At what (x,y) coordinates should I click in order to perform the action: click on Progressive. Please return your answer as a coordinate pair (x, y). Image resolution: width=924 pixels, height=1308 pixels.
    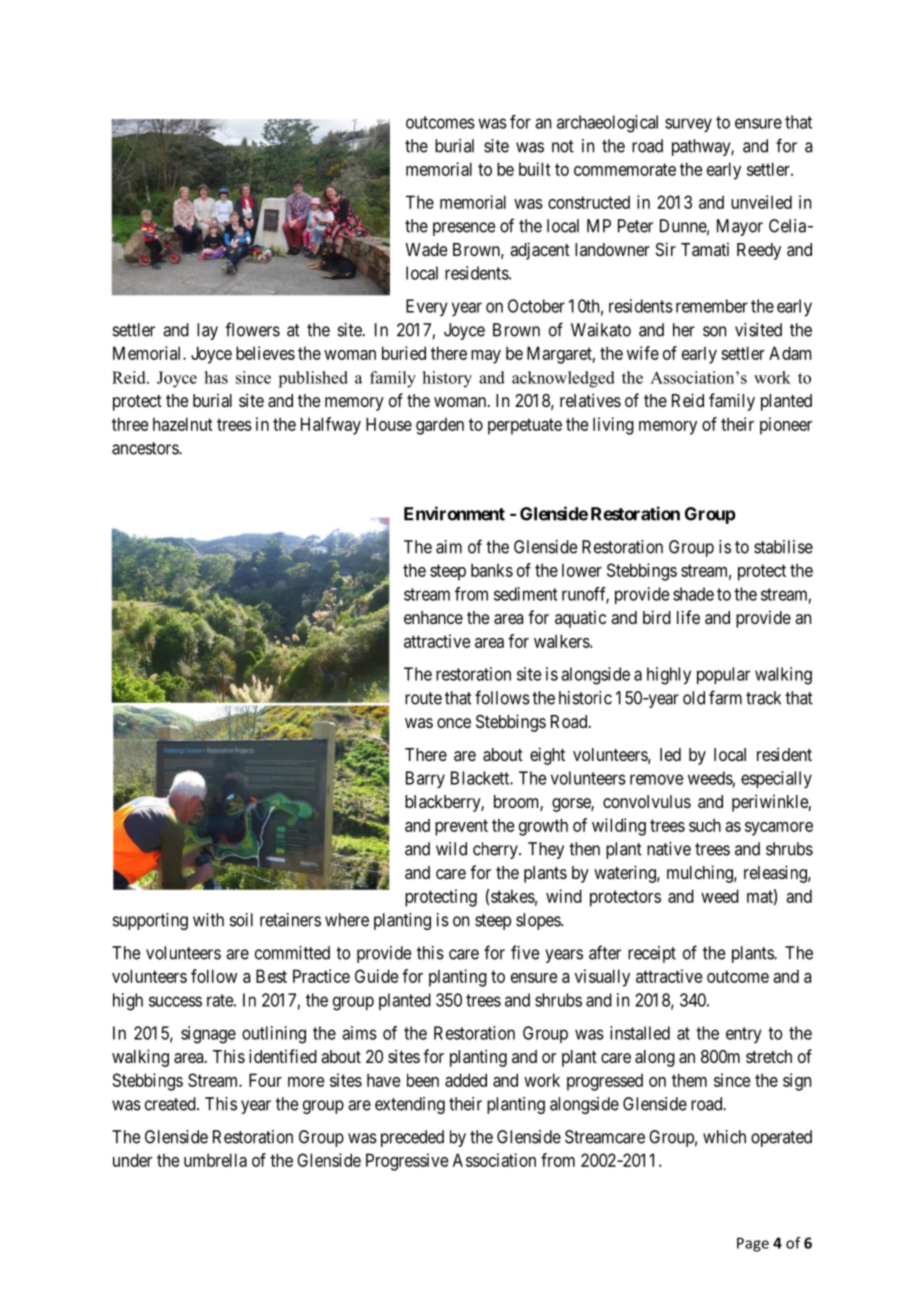
    Looking at the image, I should click on (407, 1162).
